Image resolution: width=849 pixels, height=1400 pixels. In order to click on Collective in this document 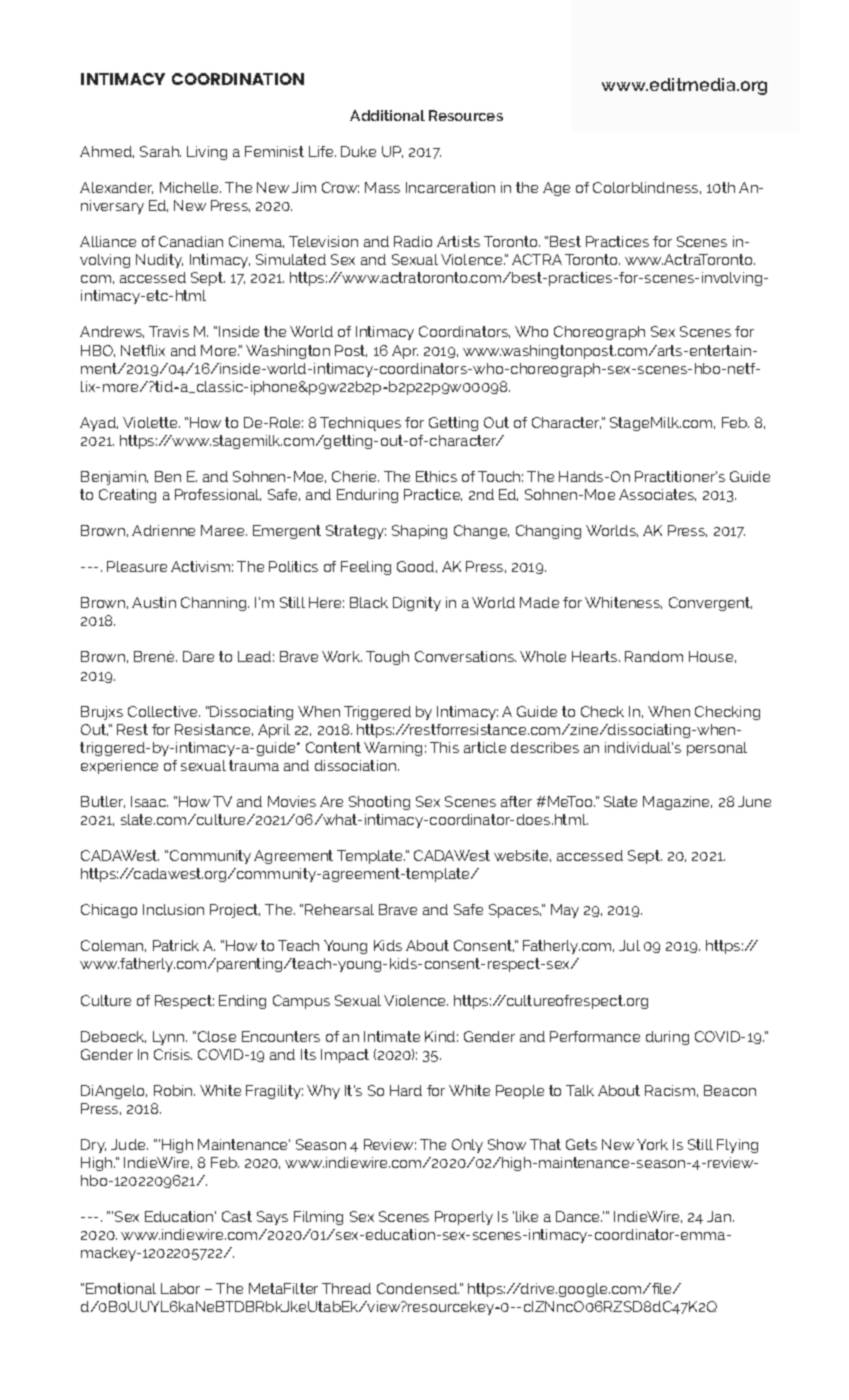, I will do `click(164, 711)`.
